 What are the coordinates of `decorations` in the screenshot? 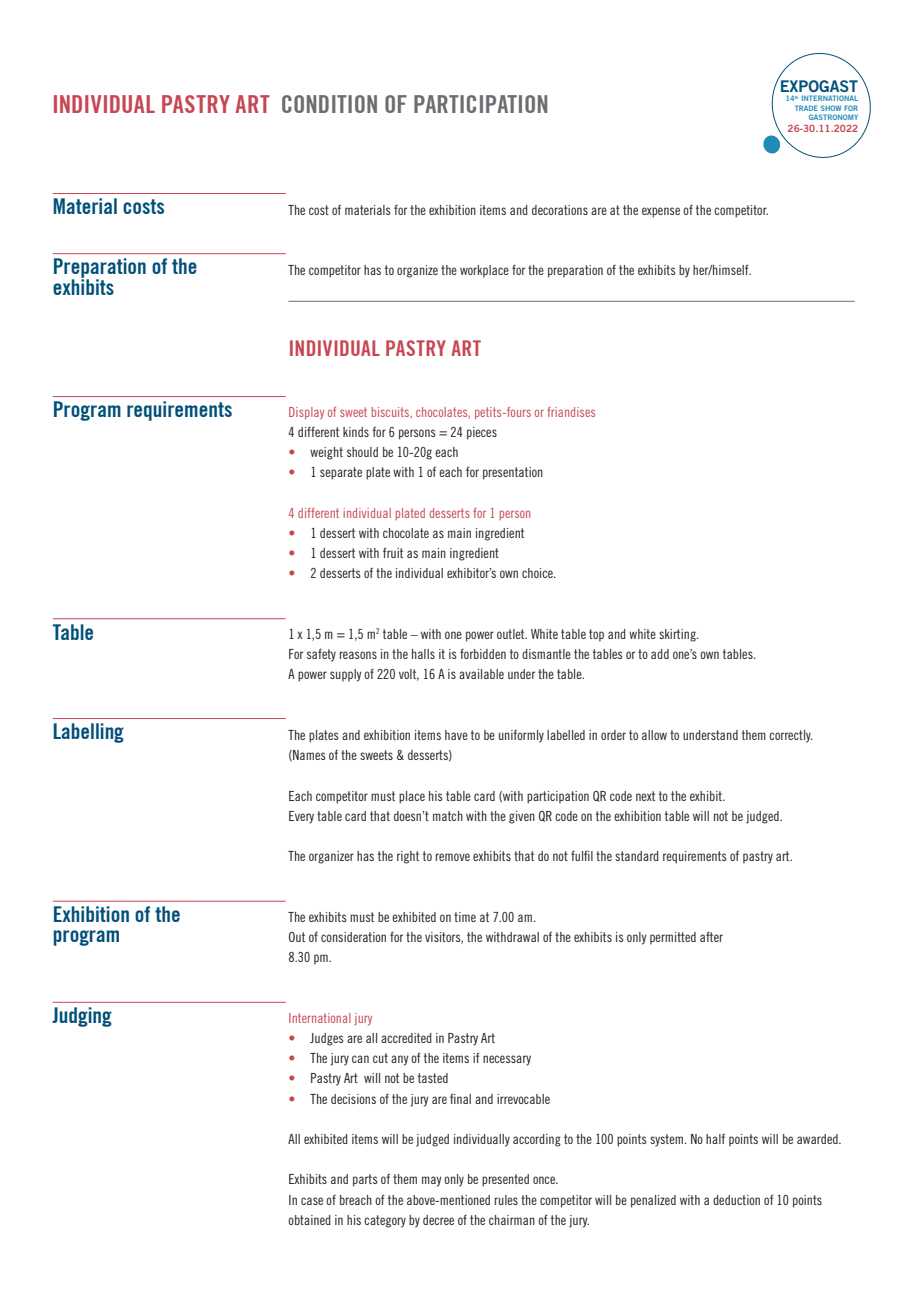 It's located at (560, 210).
